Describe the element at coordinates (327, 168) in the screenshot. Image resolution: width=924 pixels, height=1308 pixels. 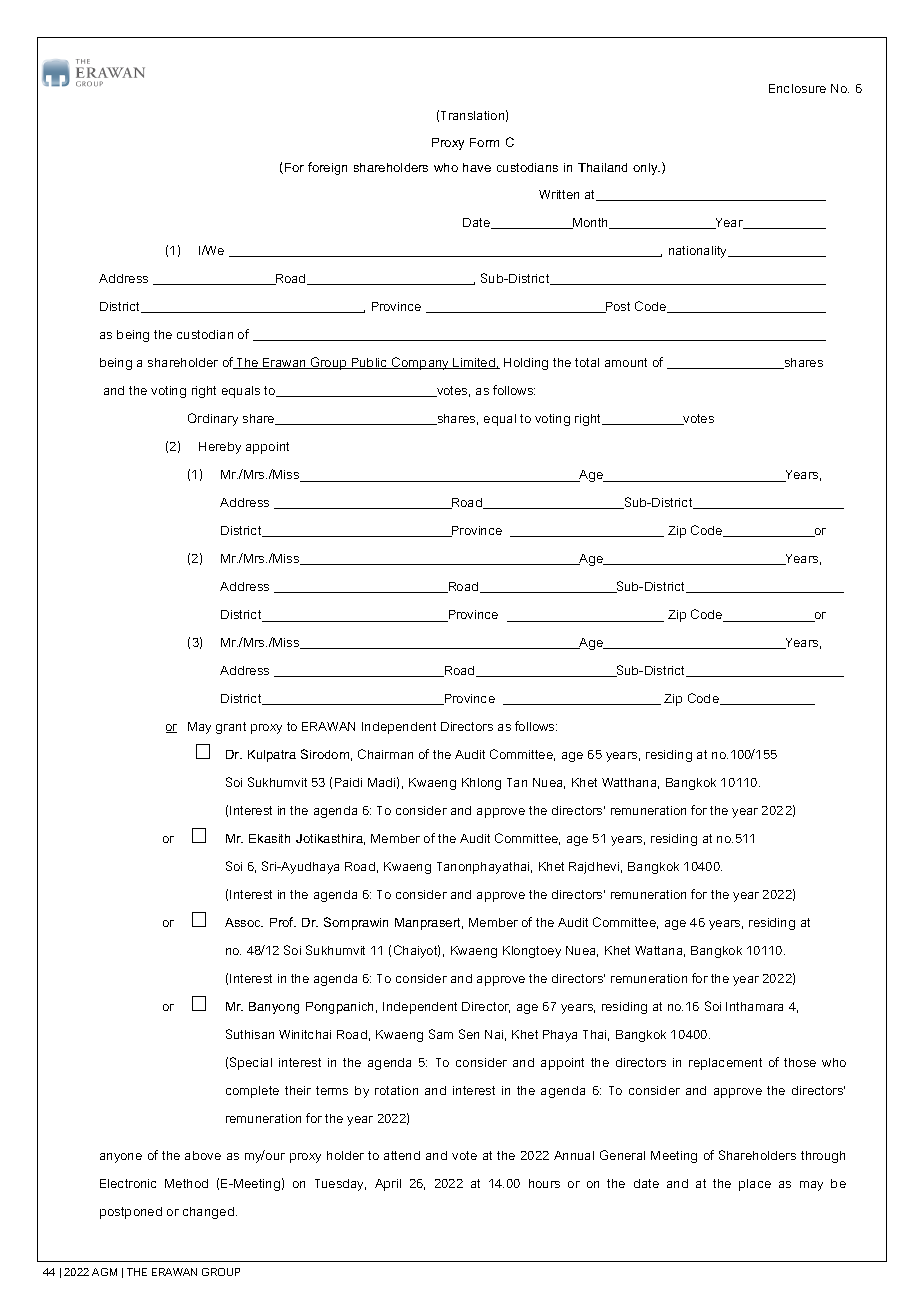
I see `foreign` at that location.
